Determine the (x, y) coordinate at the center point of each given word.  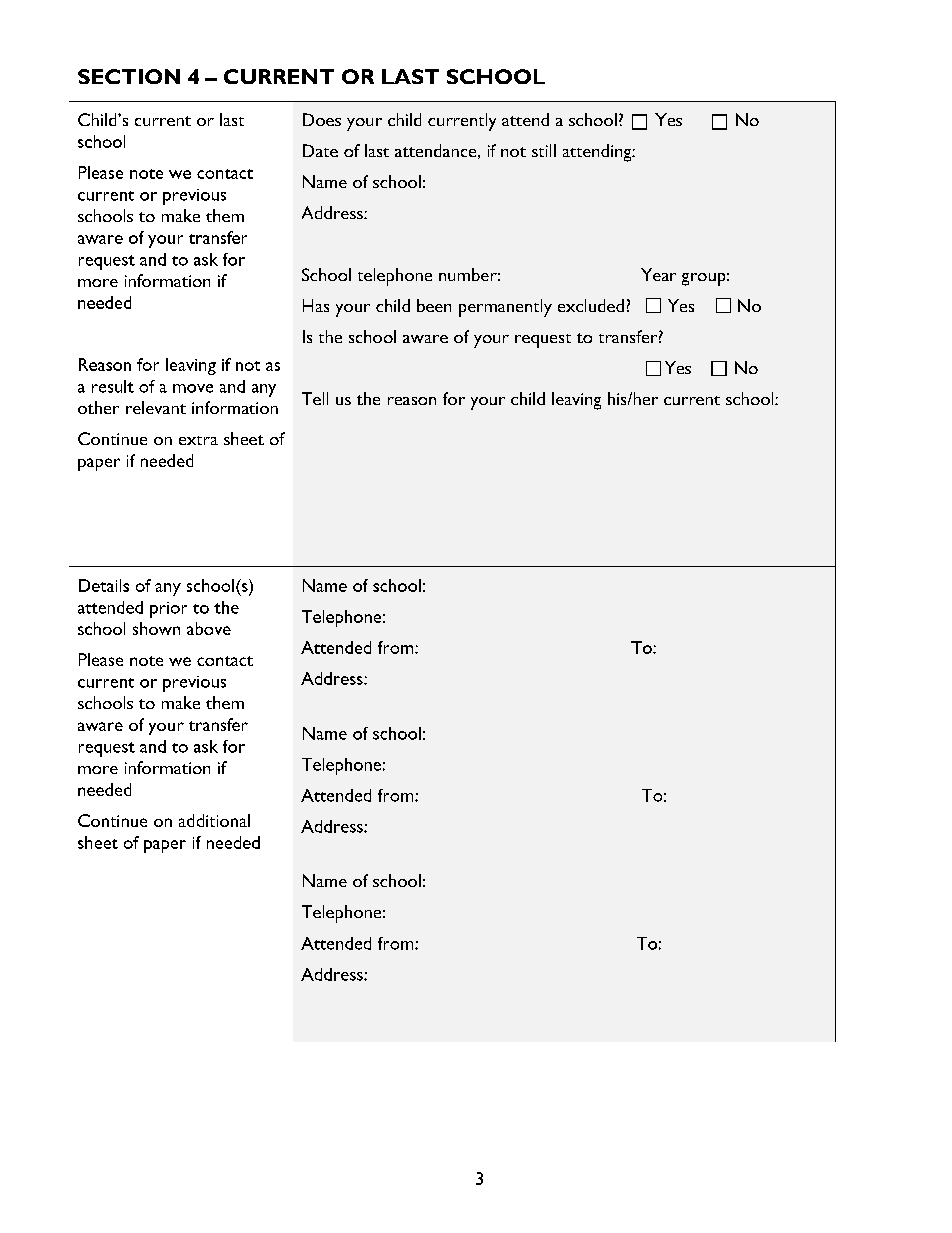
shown (156, 628)
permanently (505, 308)
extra (198, 440)
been (434, 305)
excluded (591, 305)
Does (322, 119)
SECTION (129, 76)
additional (214, 820)
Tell (315, 398)
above (209, 628)
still (544, 150)
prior (168, 610)
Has (316, 305)
